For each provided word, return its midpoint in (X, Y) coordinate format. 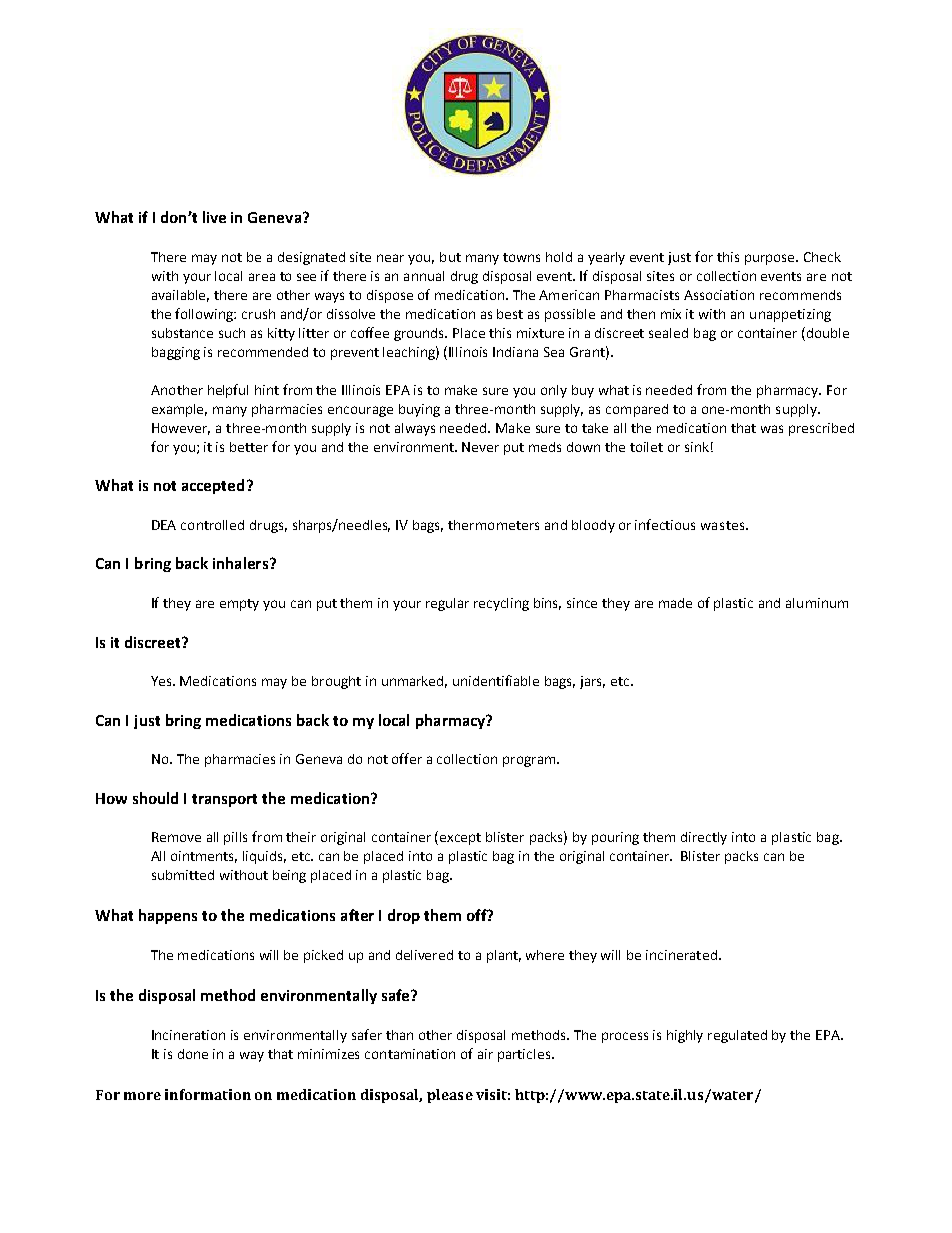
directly (704, 838)
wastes (724, 525)
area (262, 277)
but (450, 257)
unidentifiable (496, 680)
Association (719, 295)
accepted (213, 486)
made (675, 603)
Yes (162, 681)
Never (480, 447)
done (193, 1054)
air (485, 1054)
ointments (204, 857)
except (460, 839)
